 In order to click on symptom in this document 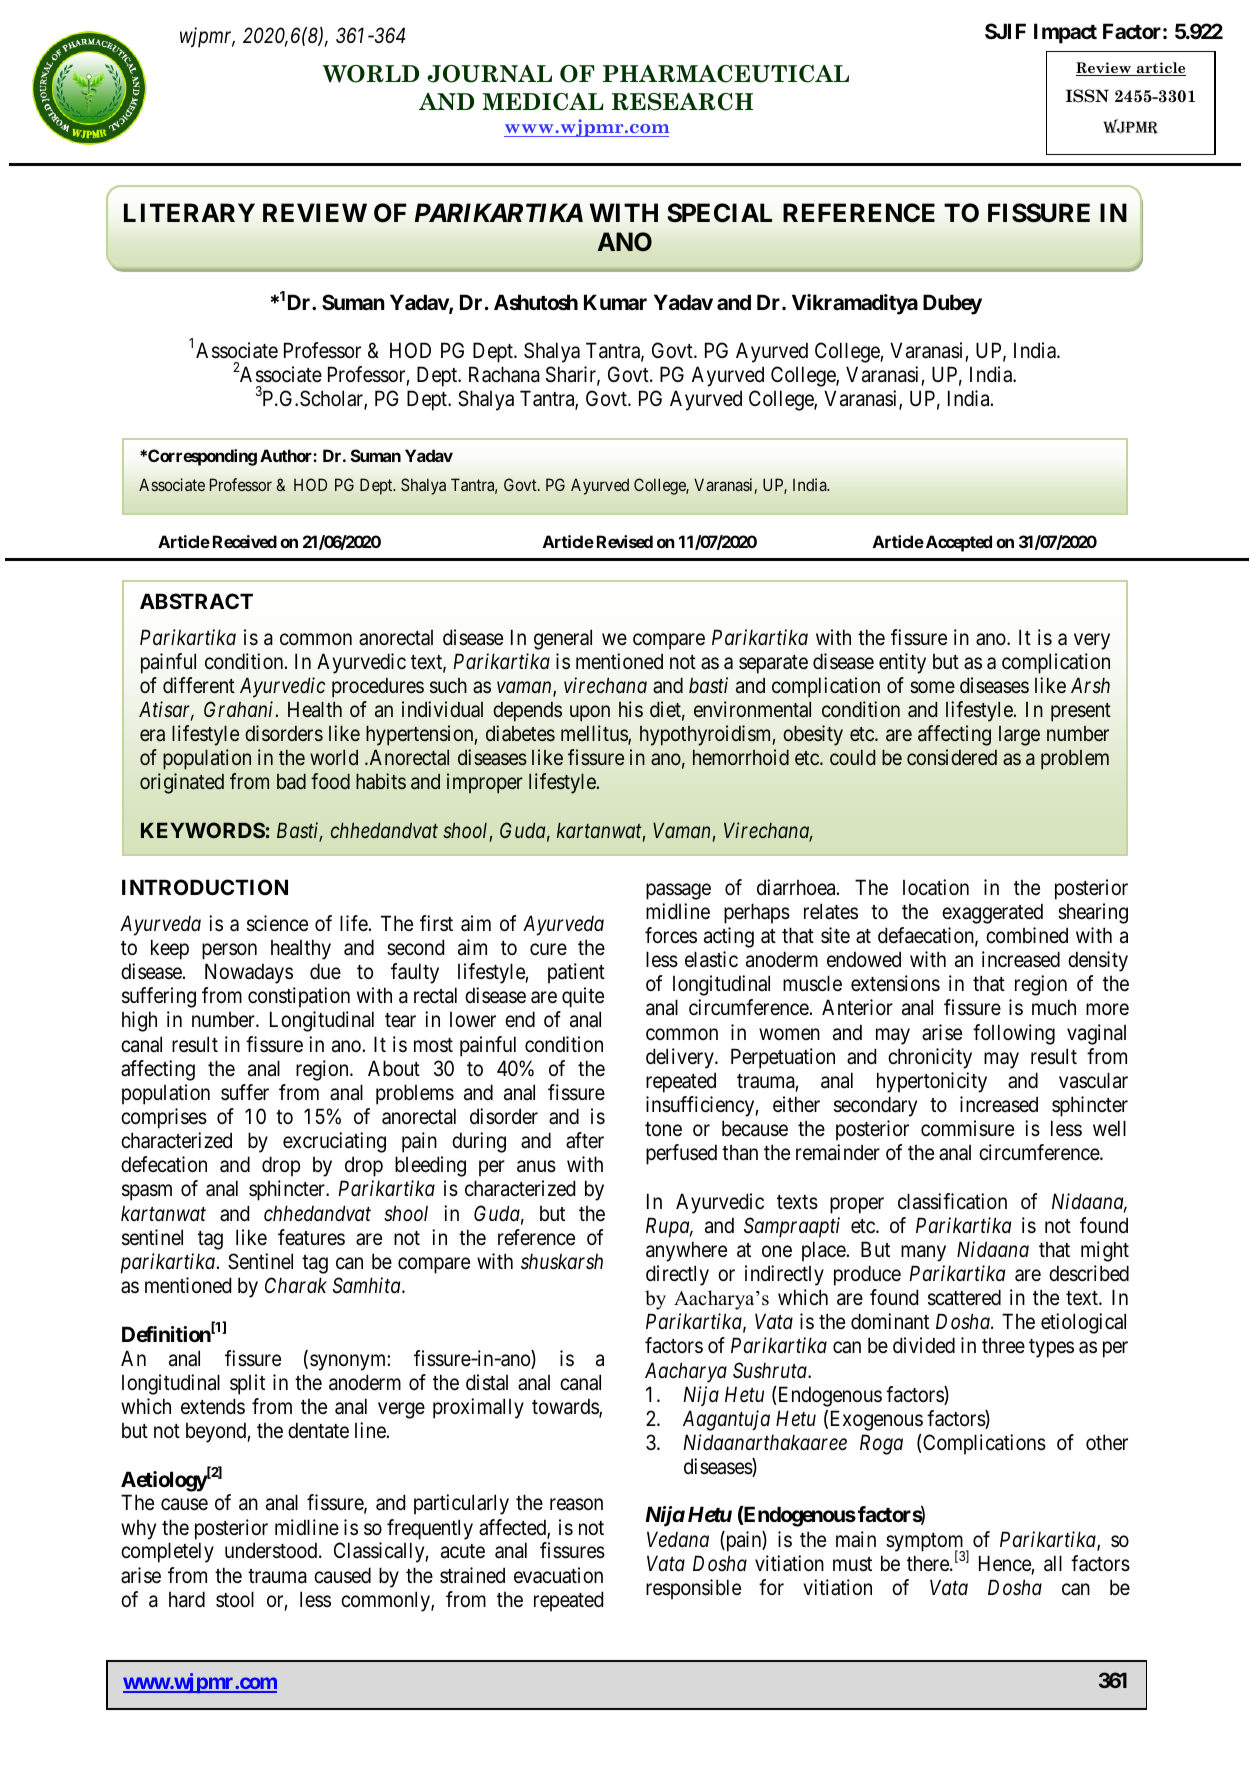, I will do `click(925, 1543)`.
